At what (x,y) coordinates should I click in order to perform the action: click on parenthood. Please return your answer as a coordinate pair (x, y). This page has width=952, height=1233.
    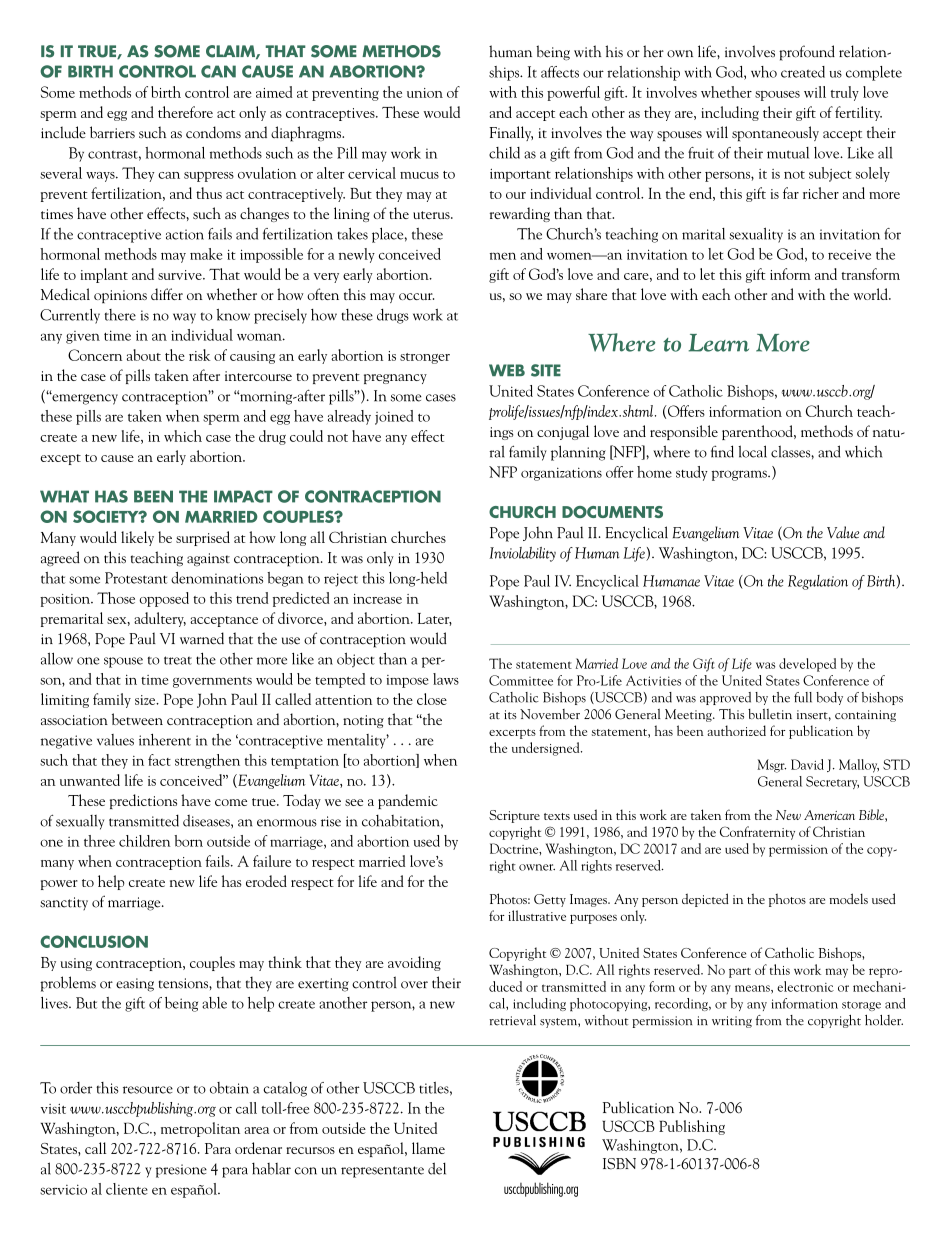
    Looking at the image, I should click on (758, 432).
